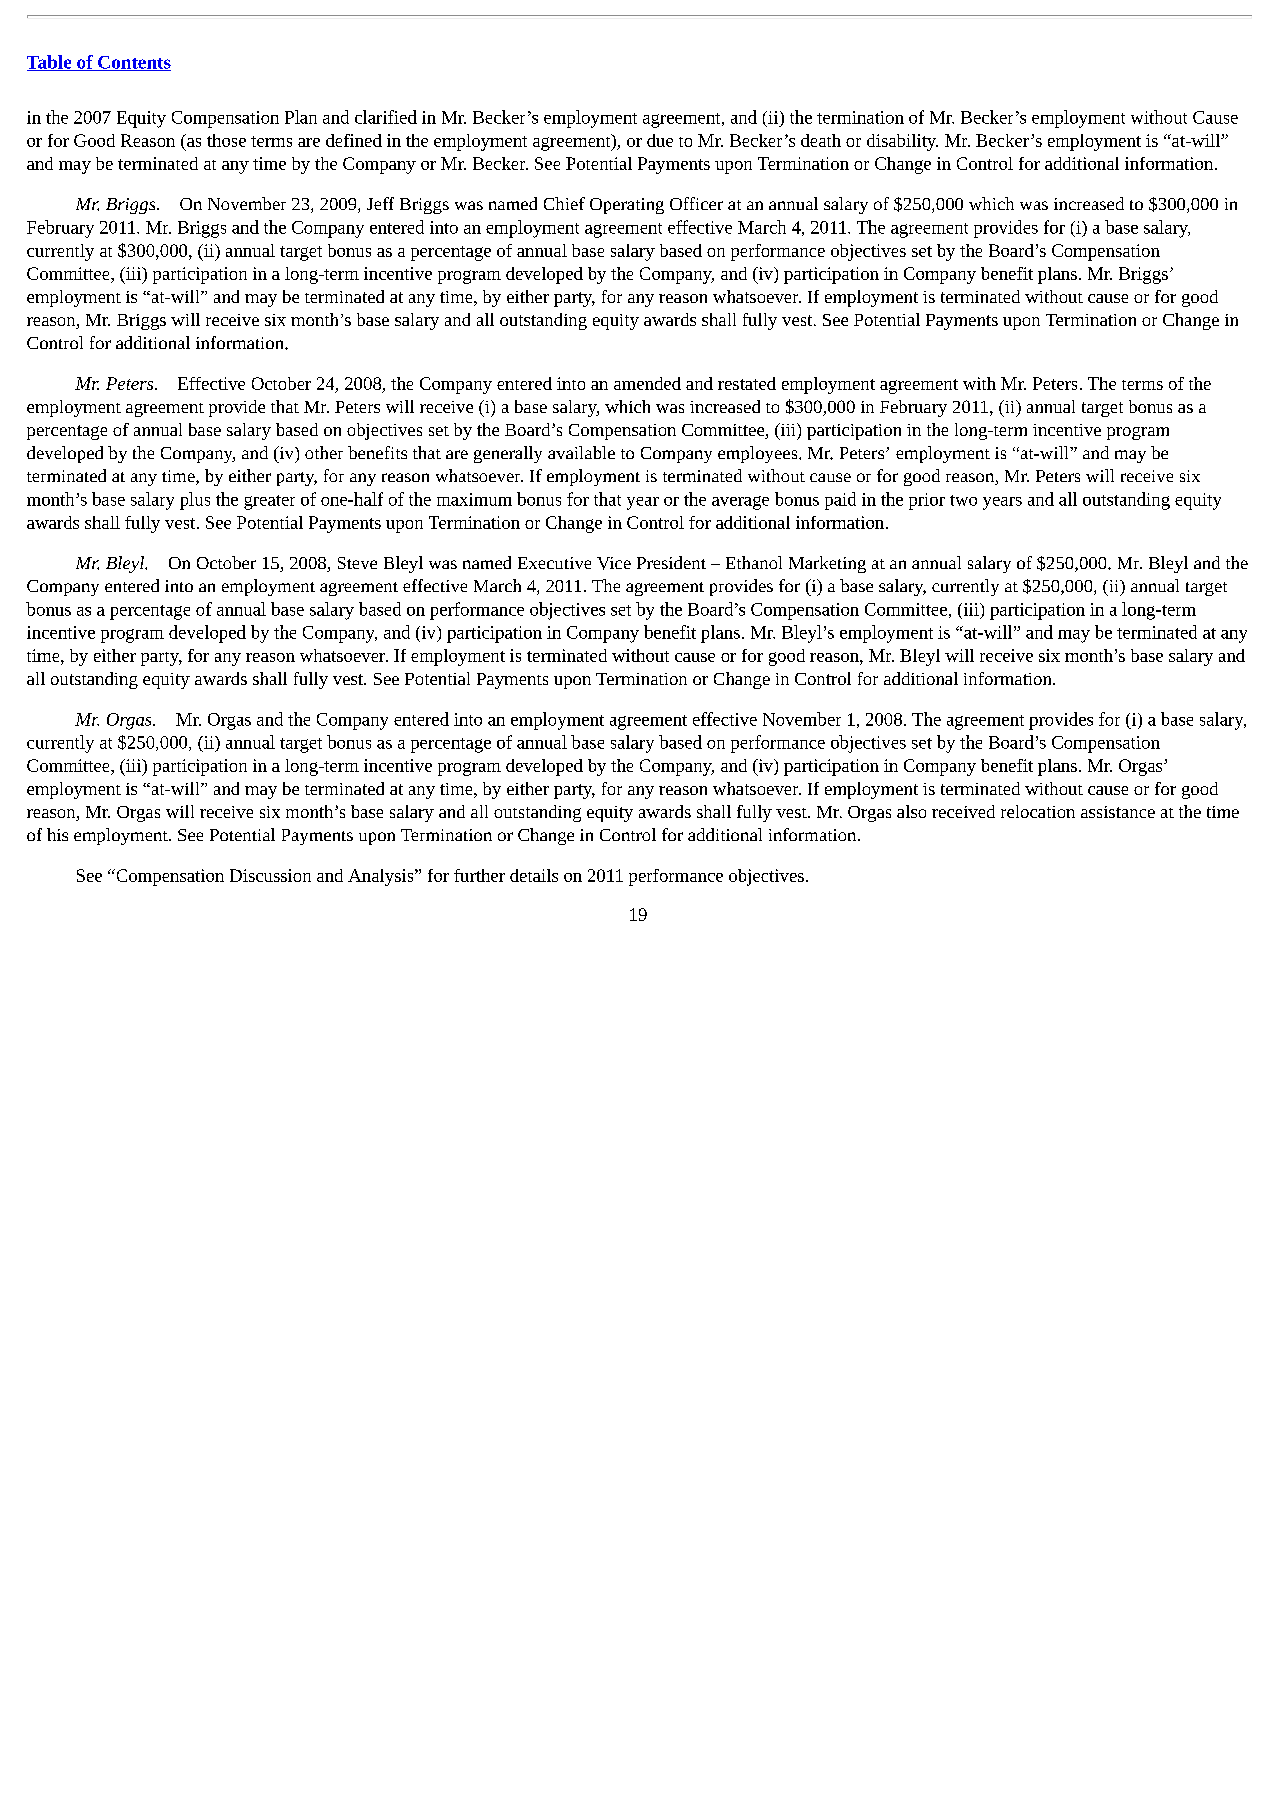 The width and height of the screenshot is (1275, 1804). I want to click on amended, so click(647, 383).
